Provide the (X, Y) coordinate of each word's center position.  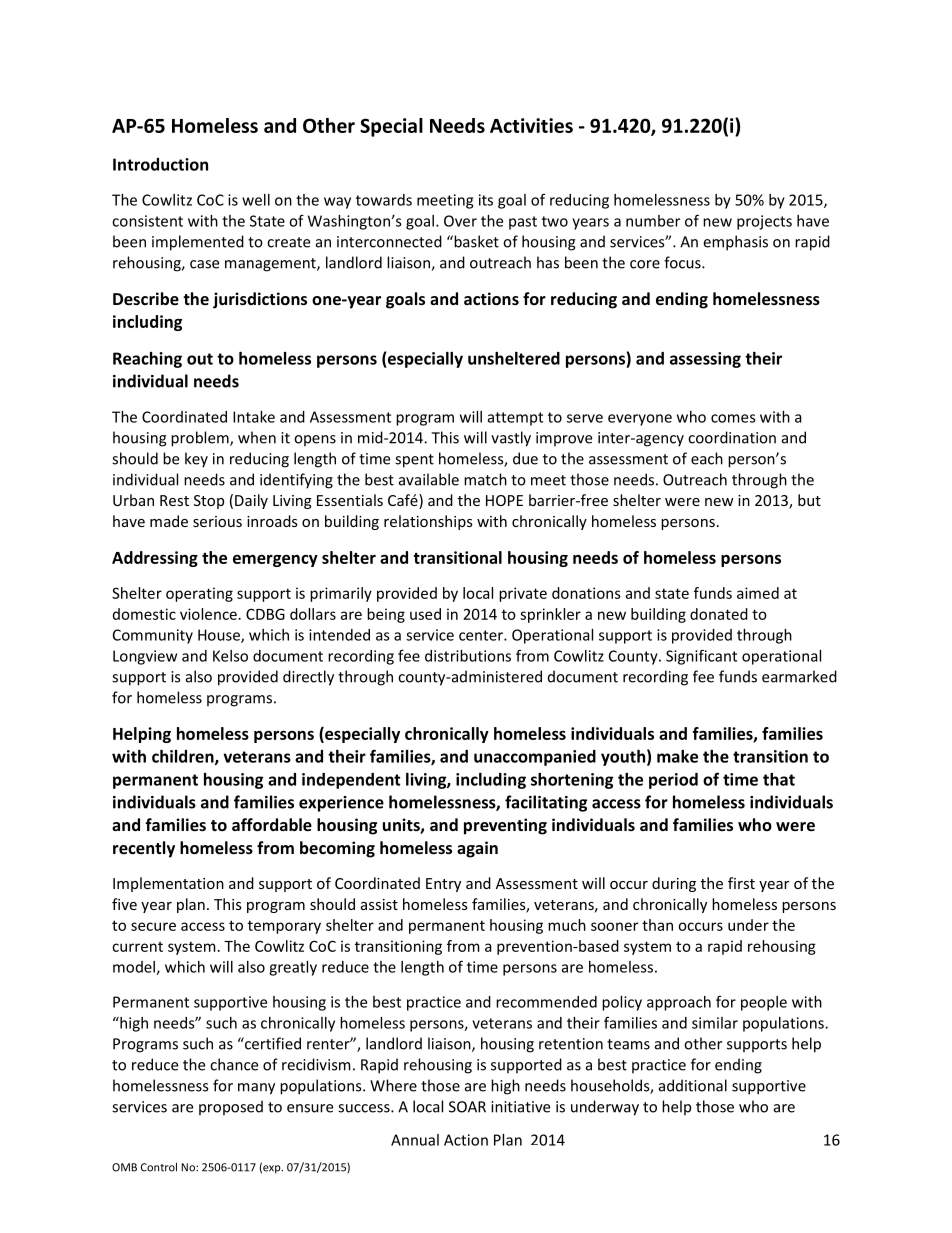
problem (201, 439)
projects (764, 222)
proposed (231, 1108)
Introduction (160, 164)
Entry (443, 885)
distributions (468, 656)
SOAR (467, 1107)
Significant (701, 657)
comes (733, 418)
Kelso (230, 656)
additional (693, 1085)
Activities (531, 125)
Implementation (168, 884)
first (741, 883)
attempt (515, 419)
